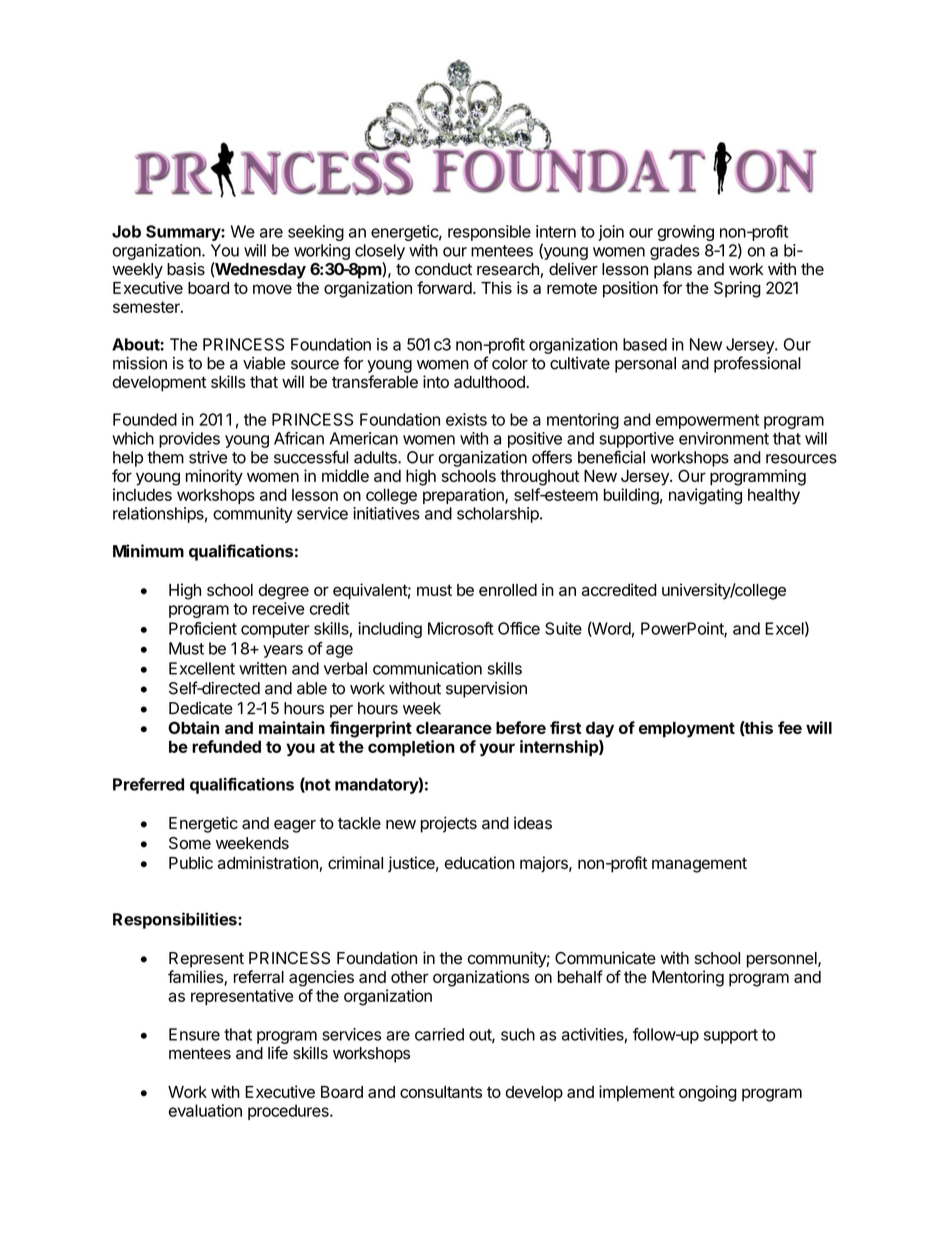 This image has width=952, height=1233. Describe the element at coordinates (148, 551) in the image. I see `Minimum` at that location.
